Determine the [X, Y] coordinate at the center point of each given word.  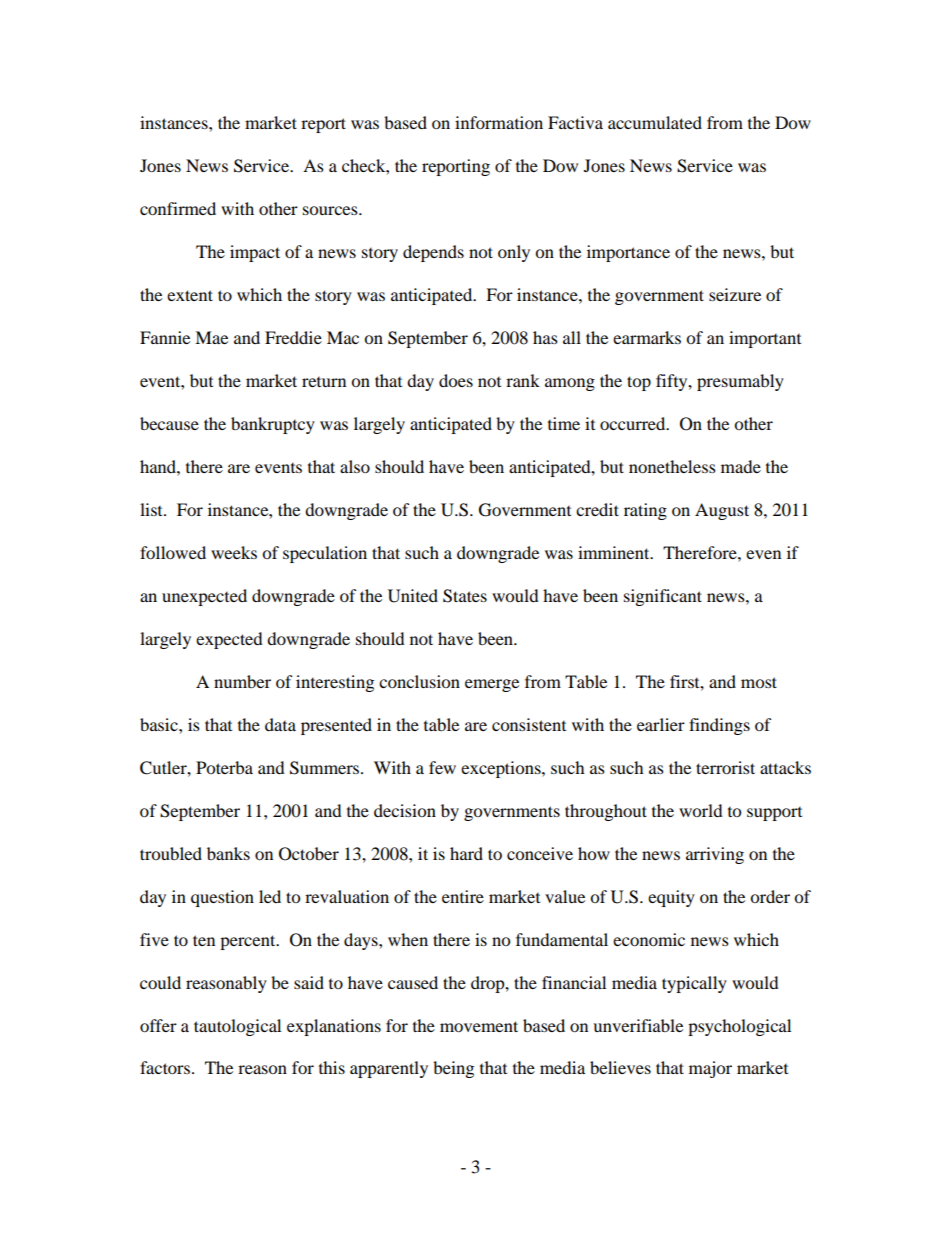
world [701, 810]
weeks [234, 552]
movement [479, 1026]
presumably [740, 382]
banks [228, 853]
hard [466, 853]
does [456, 380]
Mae [211, 337]
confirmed [178, 208]
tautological [237, 1027]
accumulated [655, 122]
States [465, 596]
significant [663, 597]
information [499, 122]
